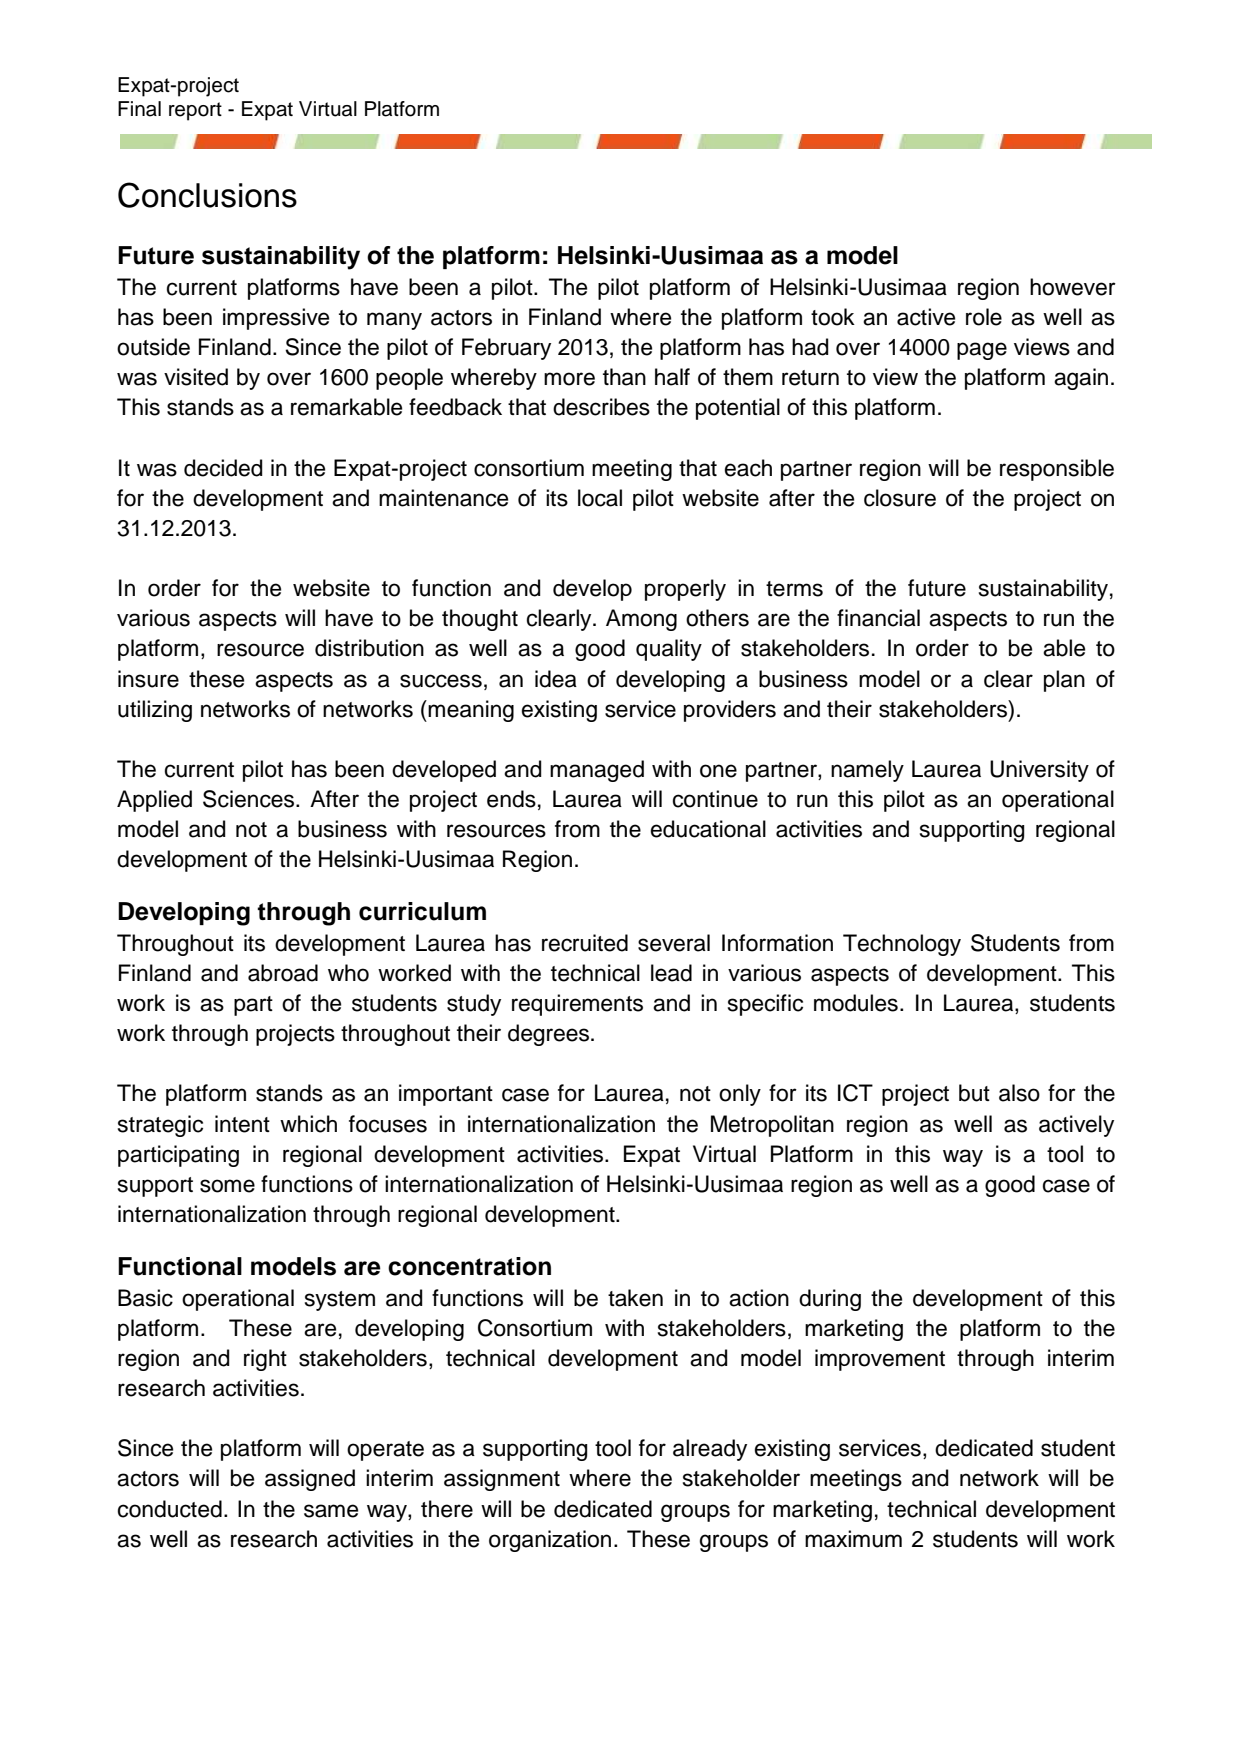 The image size is (1233, 1743). Describe the element at coordinates (597, 771) in the page. I see `managed` at that location.
